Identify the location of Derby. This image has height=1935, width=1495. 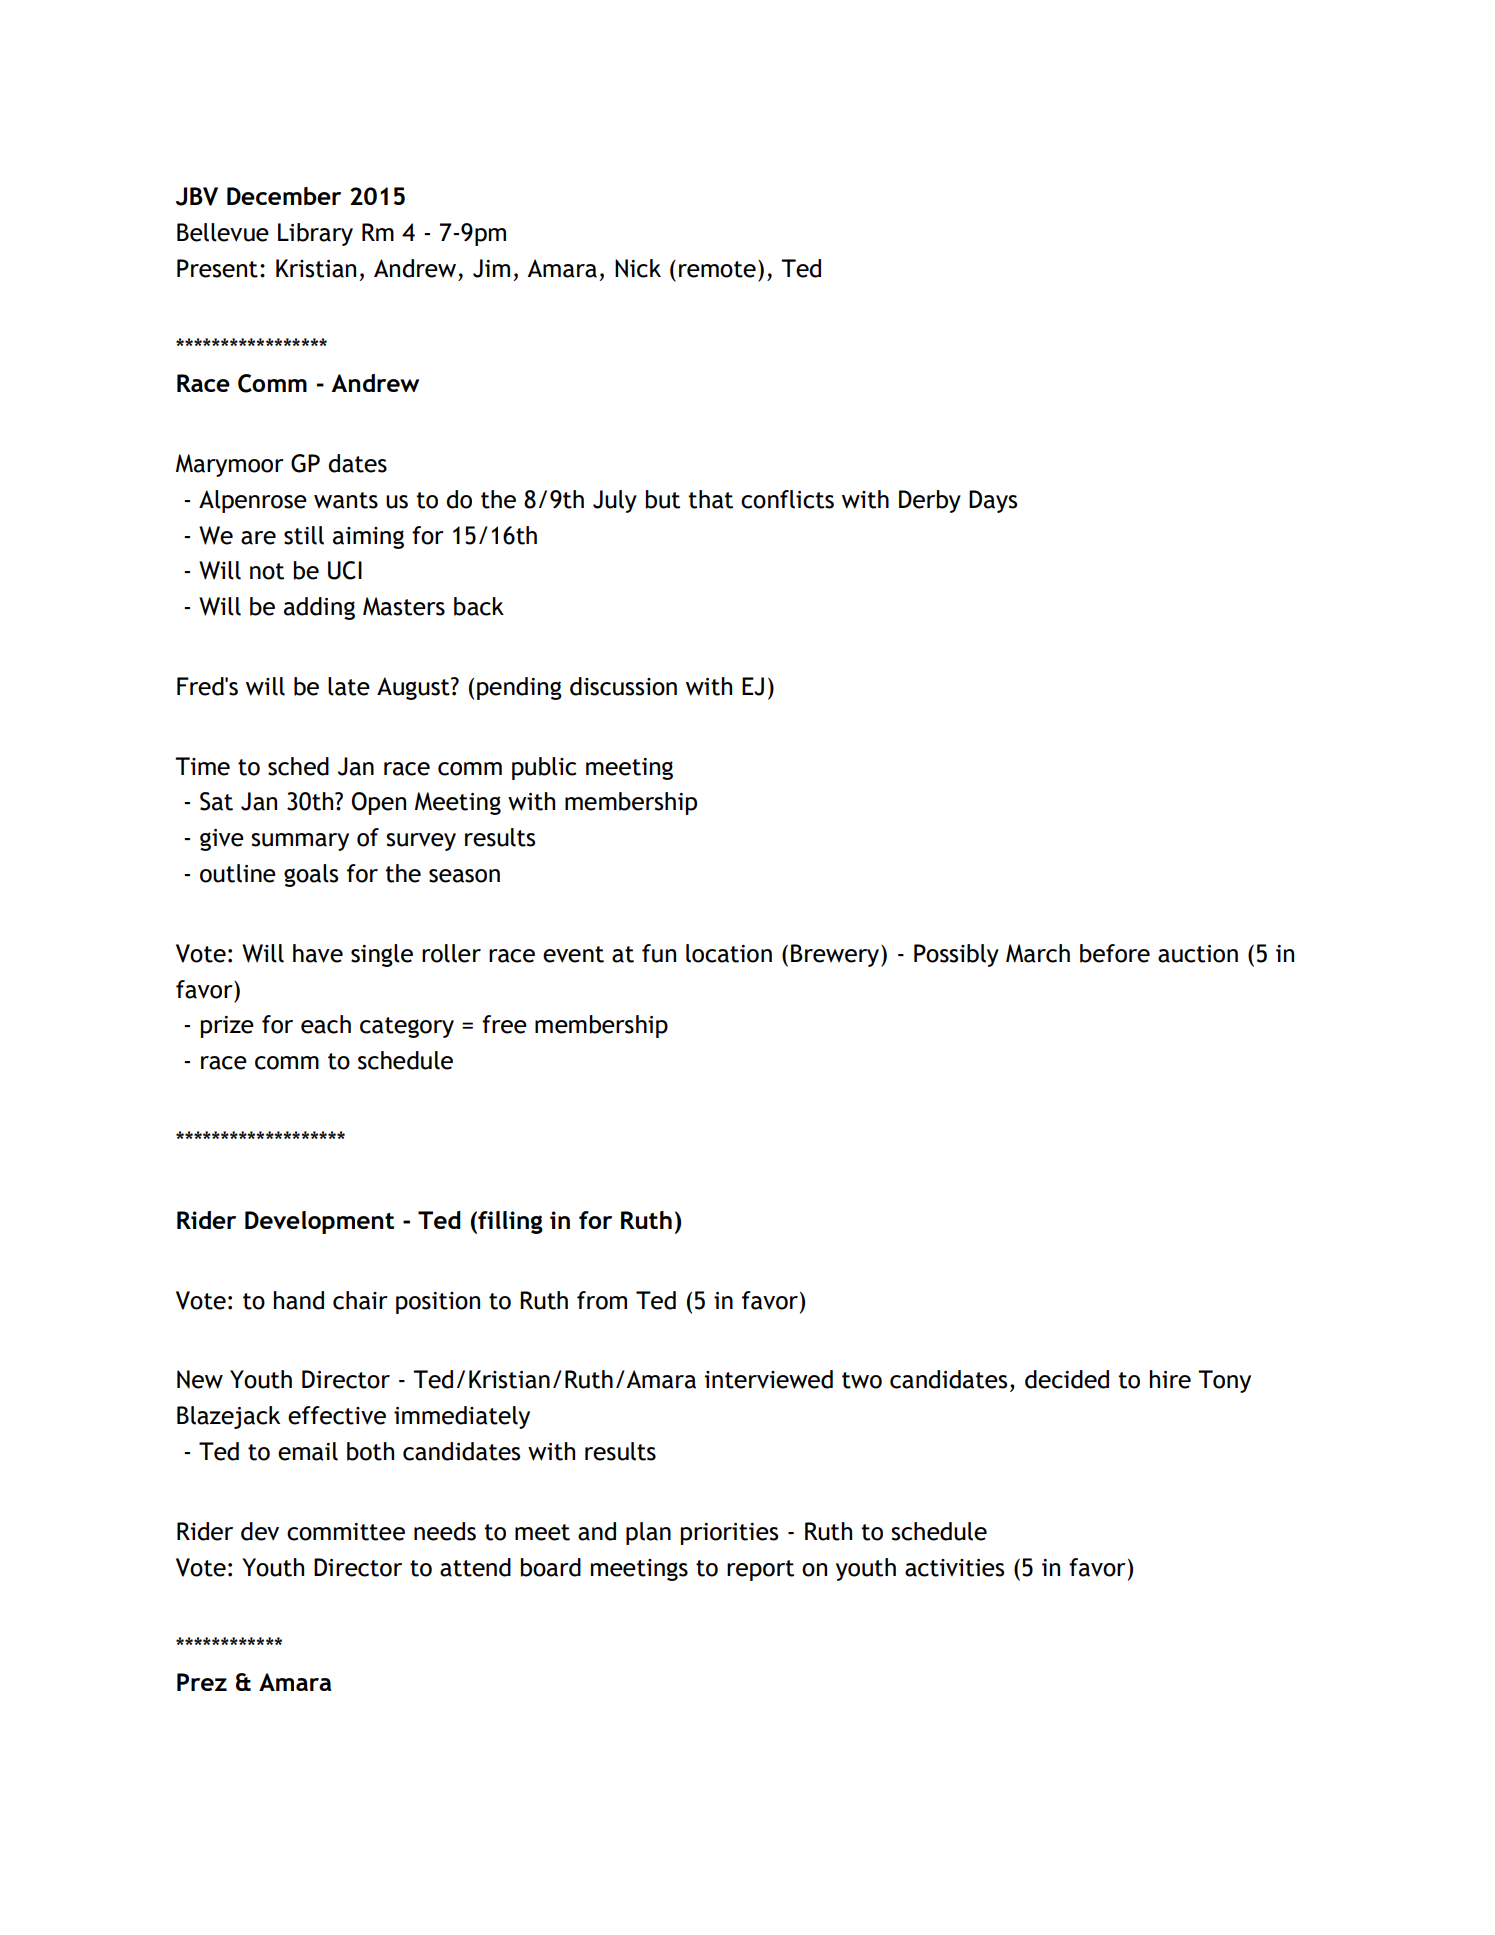
(930, 501).
